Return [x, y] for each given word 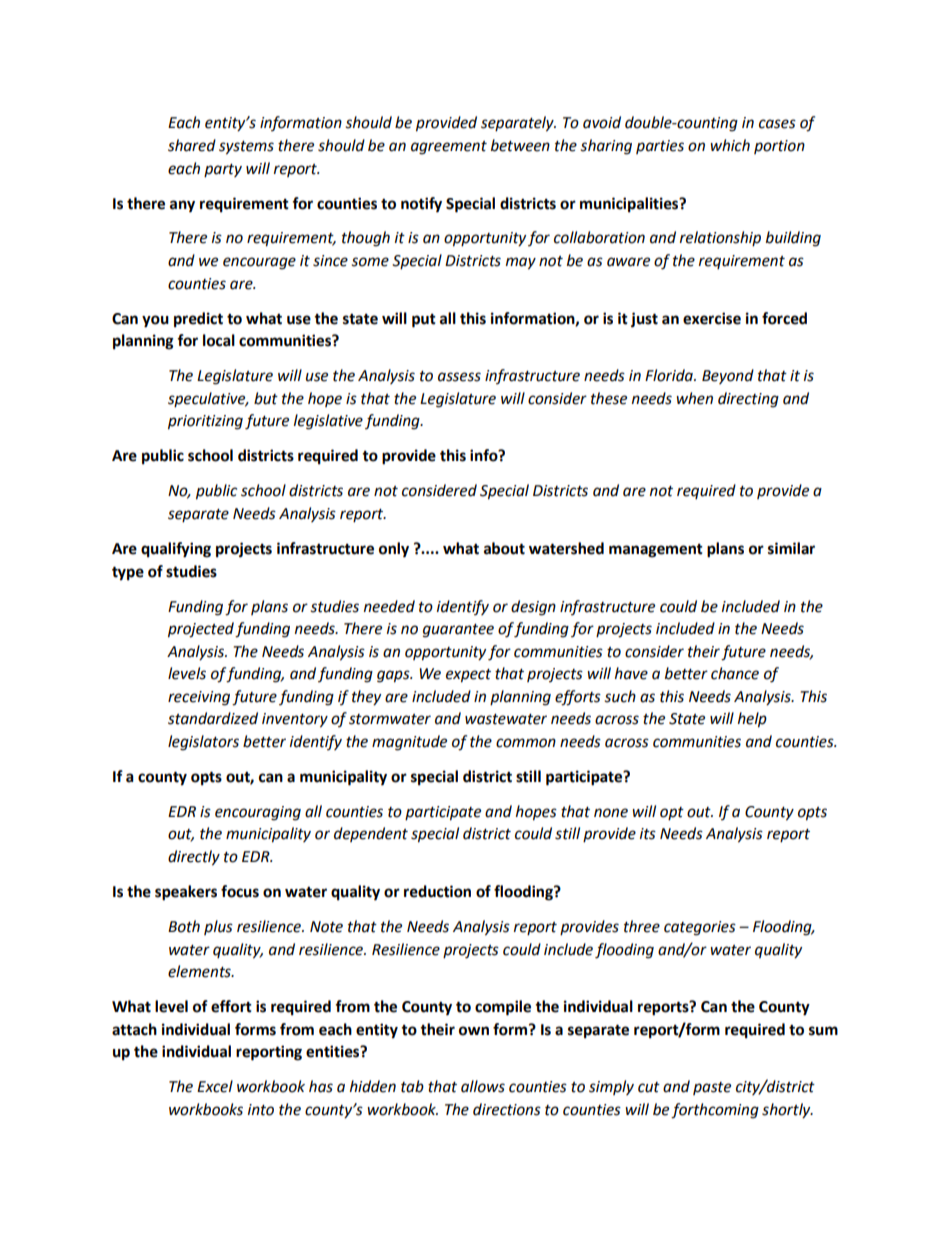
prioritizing [205, 422]
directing [748, 400]
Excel [215, 1086]
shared [192, 145]
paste [712, 1088]
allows [483, 1086]
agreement [449, 148]
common [526, 743]
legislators [203, 743]
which [730, 145]
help [752, 720]
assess [459, 377]
